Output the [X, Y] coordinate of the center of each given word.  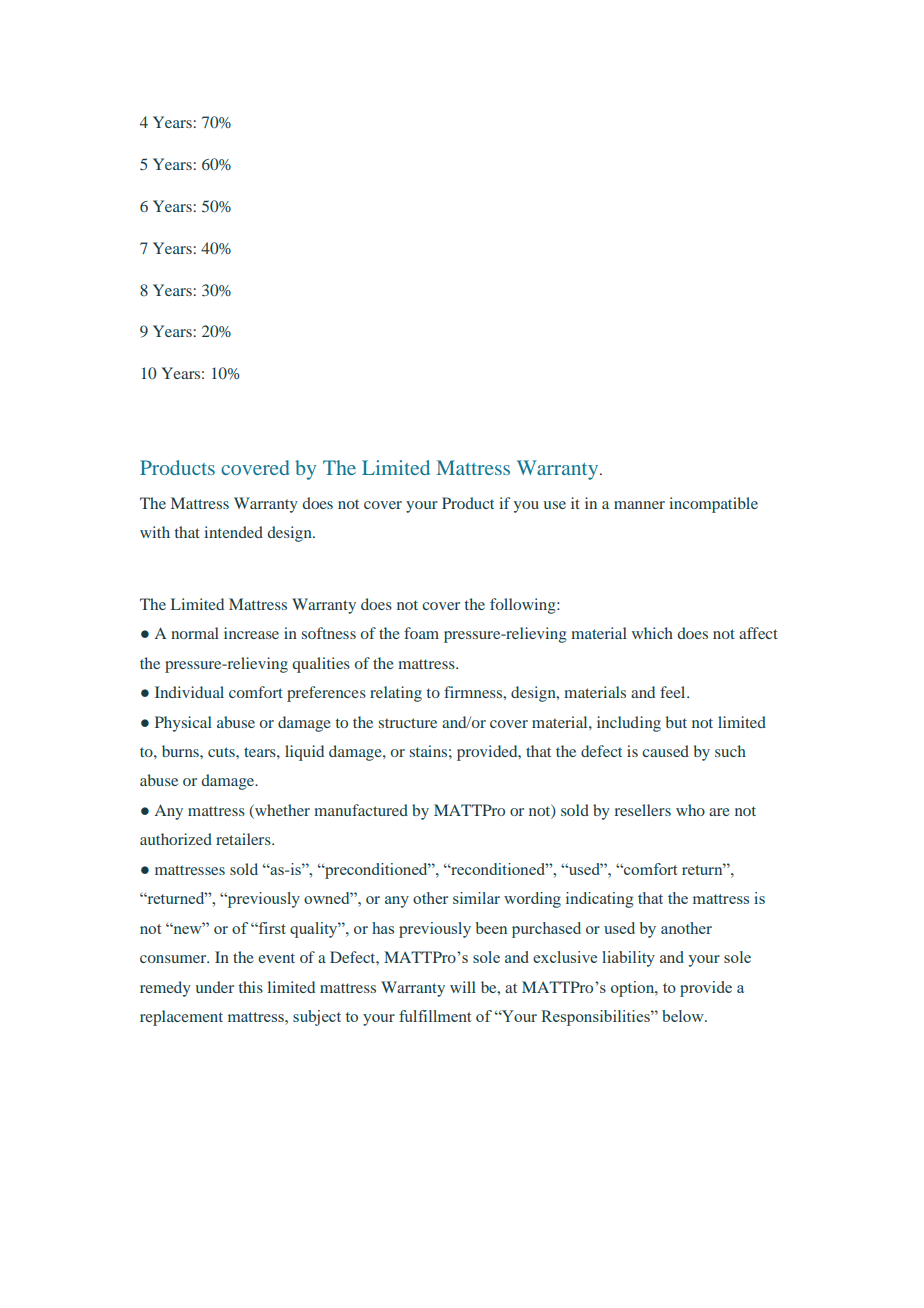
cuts [222, 752]
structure [408, 723]
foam [421, 633]
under [215, 987]
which [652, 633]
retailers [244, 839]
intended [233, 532]
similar [476, 898]
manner [639, 505]
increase [251, 633]
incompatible [713, 505]
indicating [599, 900]
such [730, 751]
